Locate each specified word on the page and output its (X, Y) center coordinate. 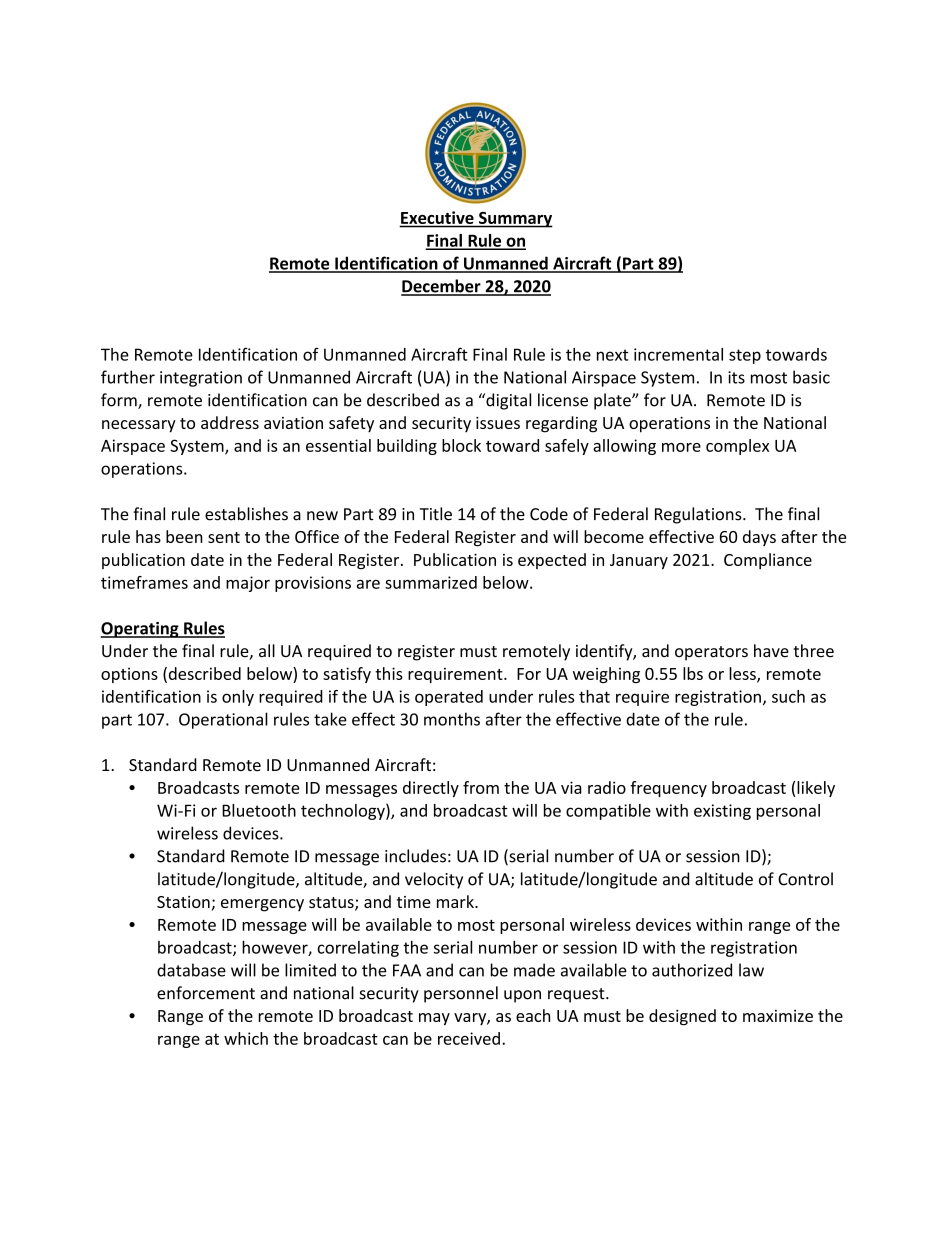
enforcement (206, 993)
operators (711, 653)
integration (201, 379)
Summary (515, 220)
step (745, 356)
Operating (141, 630)
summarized (431, 582)
